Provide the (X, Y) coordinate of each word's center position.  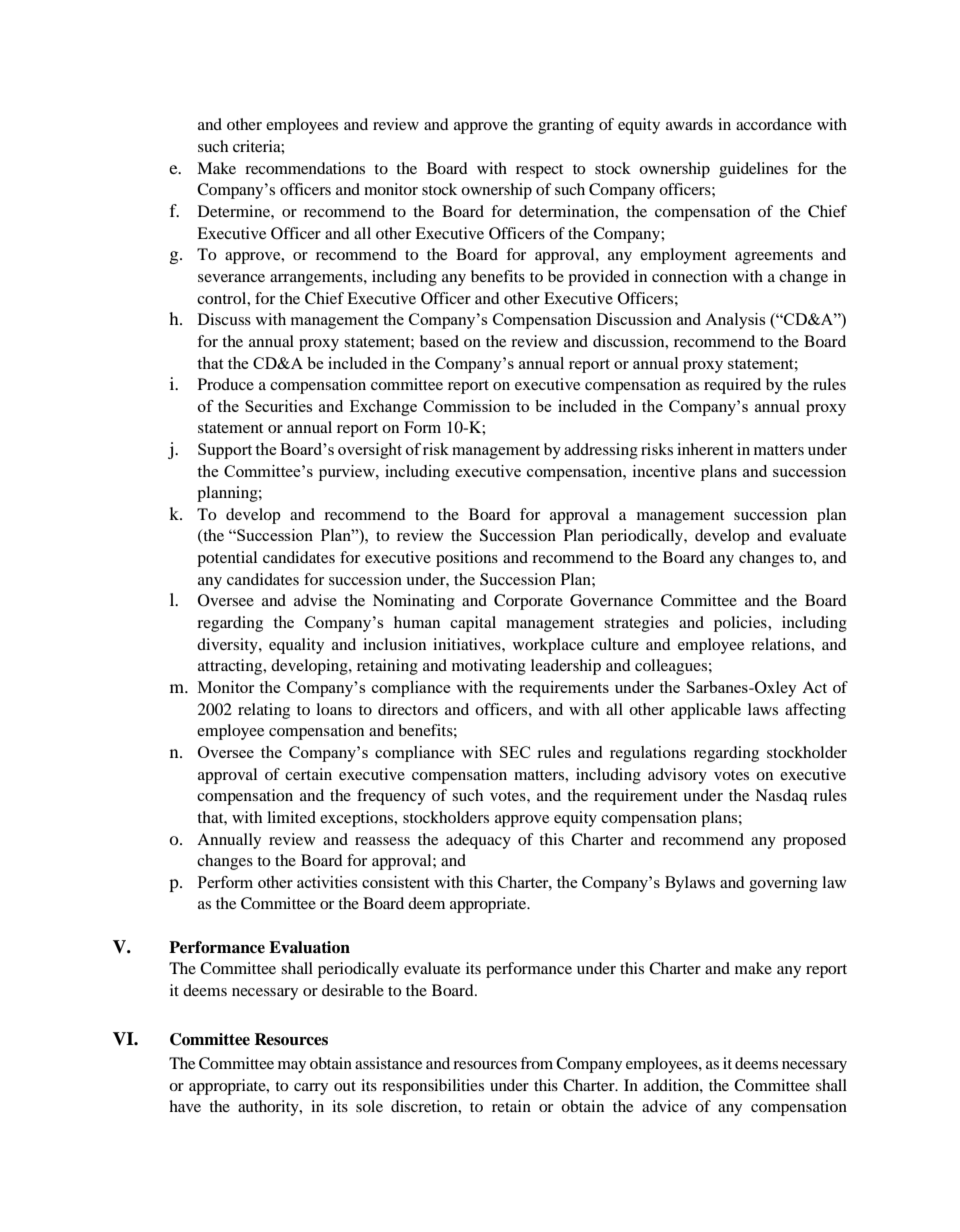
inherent (705, 449)
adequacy (478, 841)
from (536, 1063)
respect (539, 171)
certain (308, 774)
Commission (466, 406)
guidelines (753, 170)
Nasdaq (781, 797)
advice (664, 1106)
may (292, 1067)
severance (231, 278)
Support (225, 451)
